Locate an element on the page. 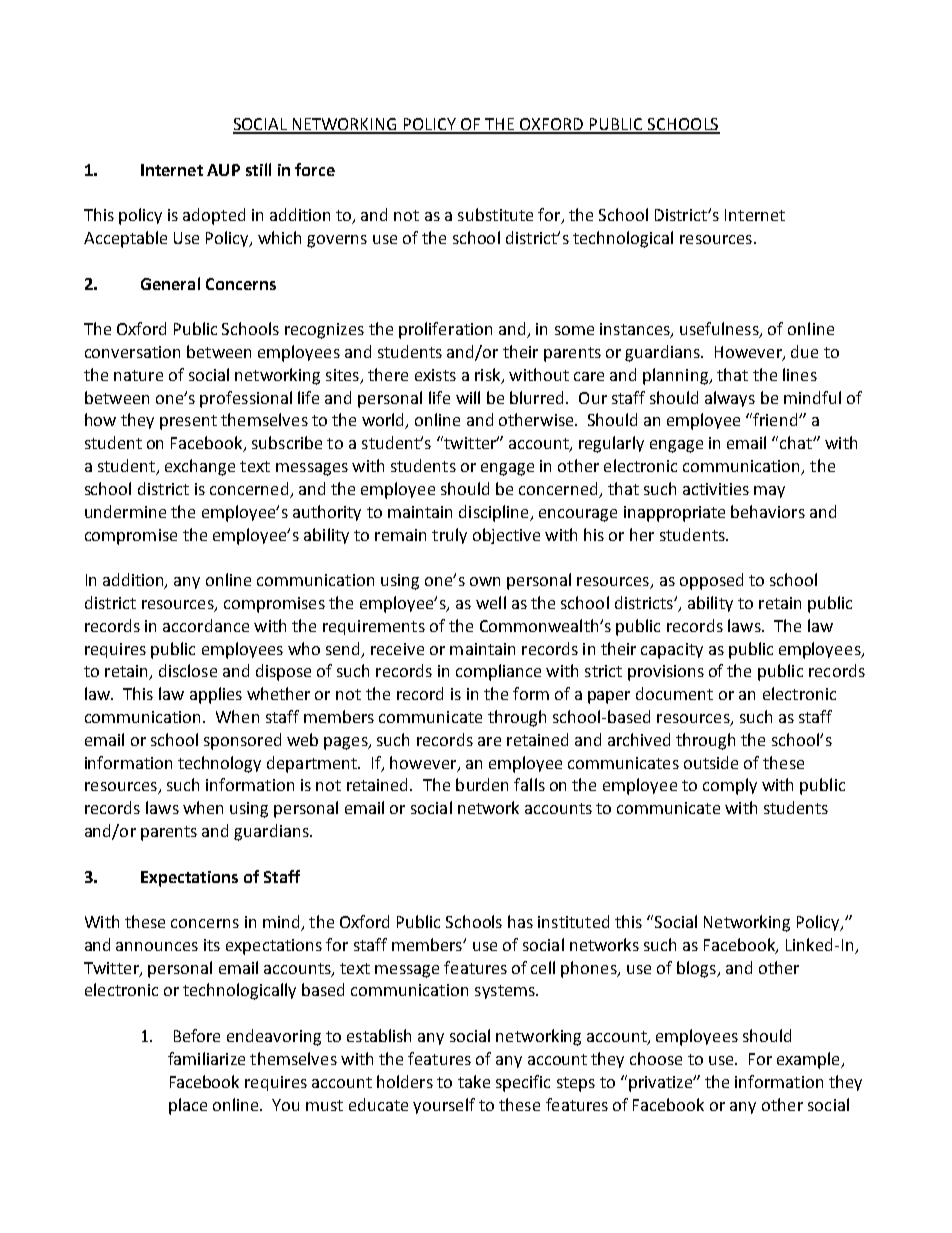 The image size is (952, 1233). its is located at coordinates (212, 945).
